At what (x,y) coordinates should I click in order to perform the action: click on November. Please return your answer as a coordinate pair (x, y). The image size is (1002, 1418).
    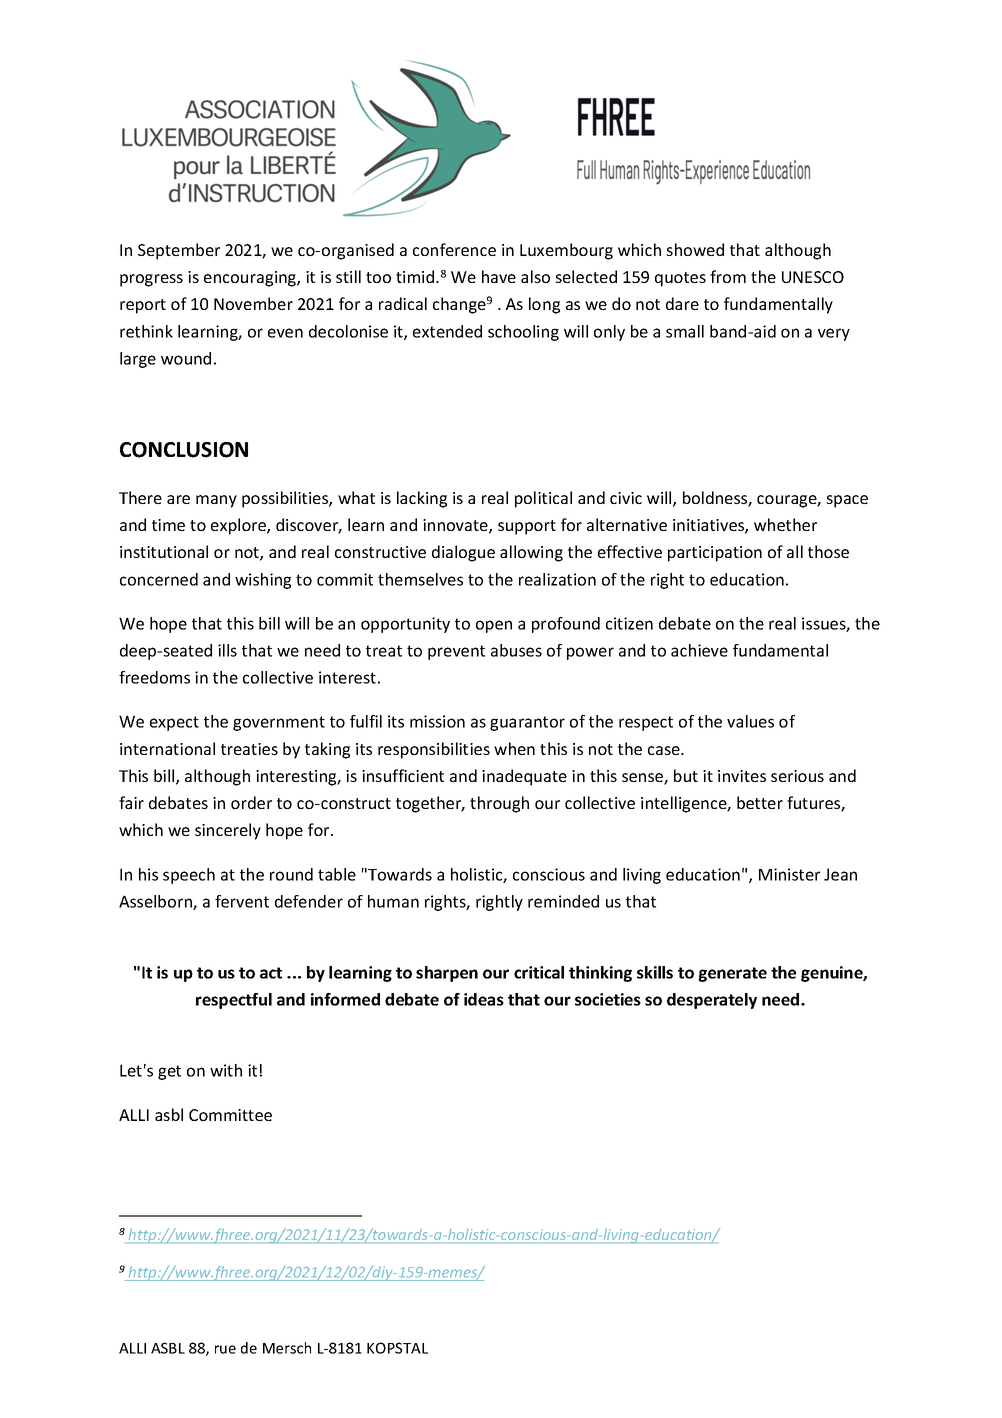
    Looking at the image, I should click on (253, 303).
